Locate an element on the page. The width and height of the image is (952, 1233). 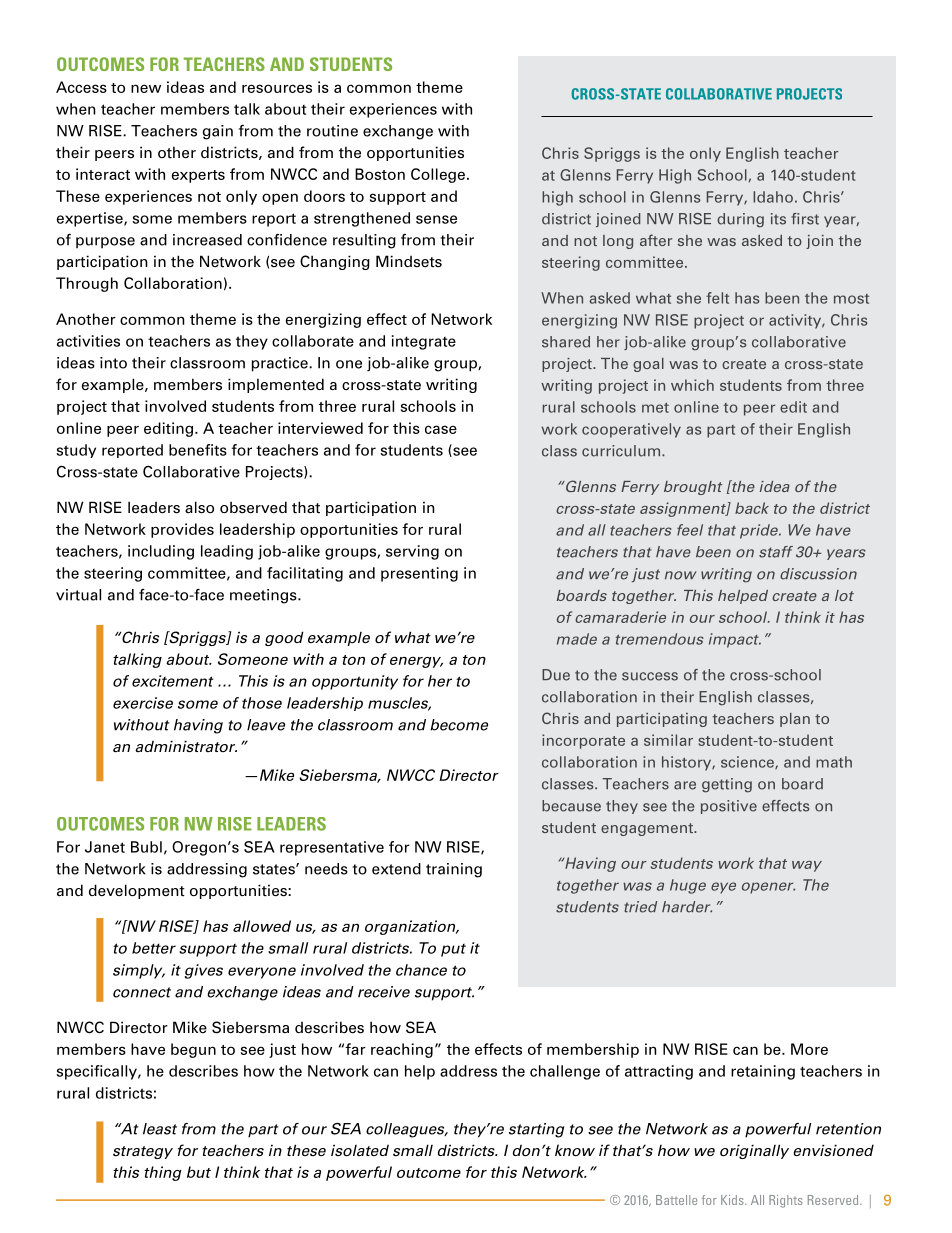
integrate is located at coordinates (424, 342).
